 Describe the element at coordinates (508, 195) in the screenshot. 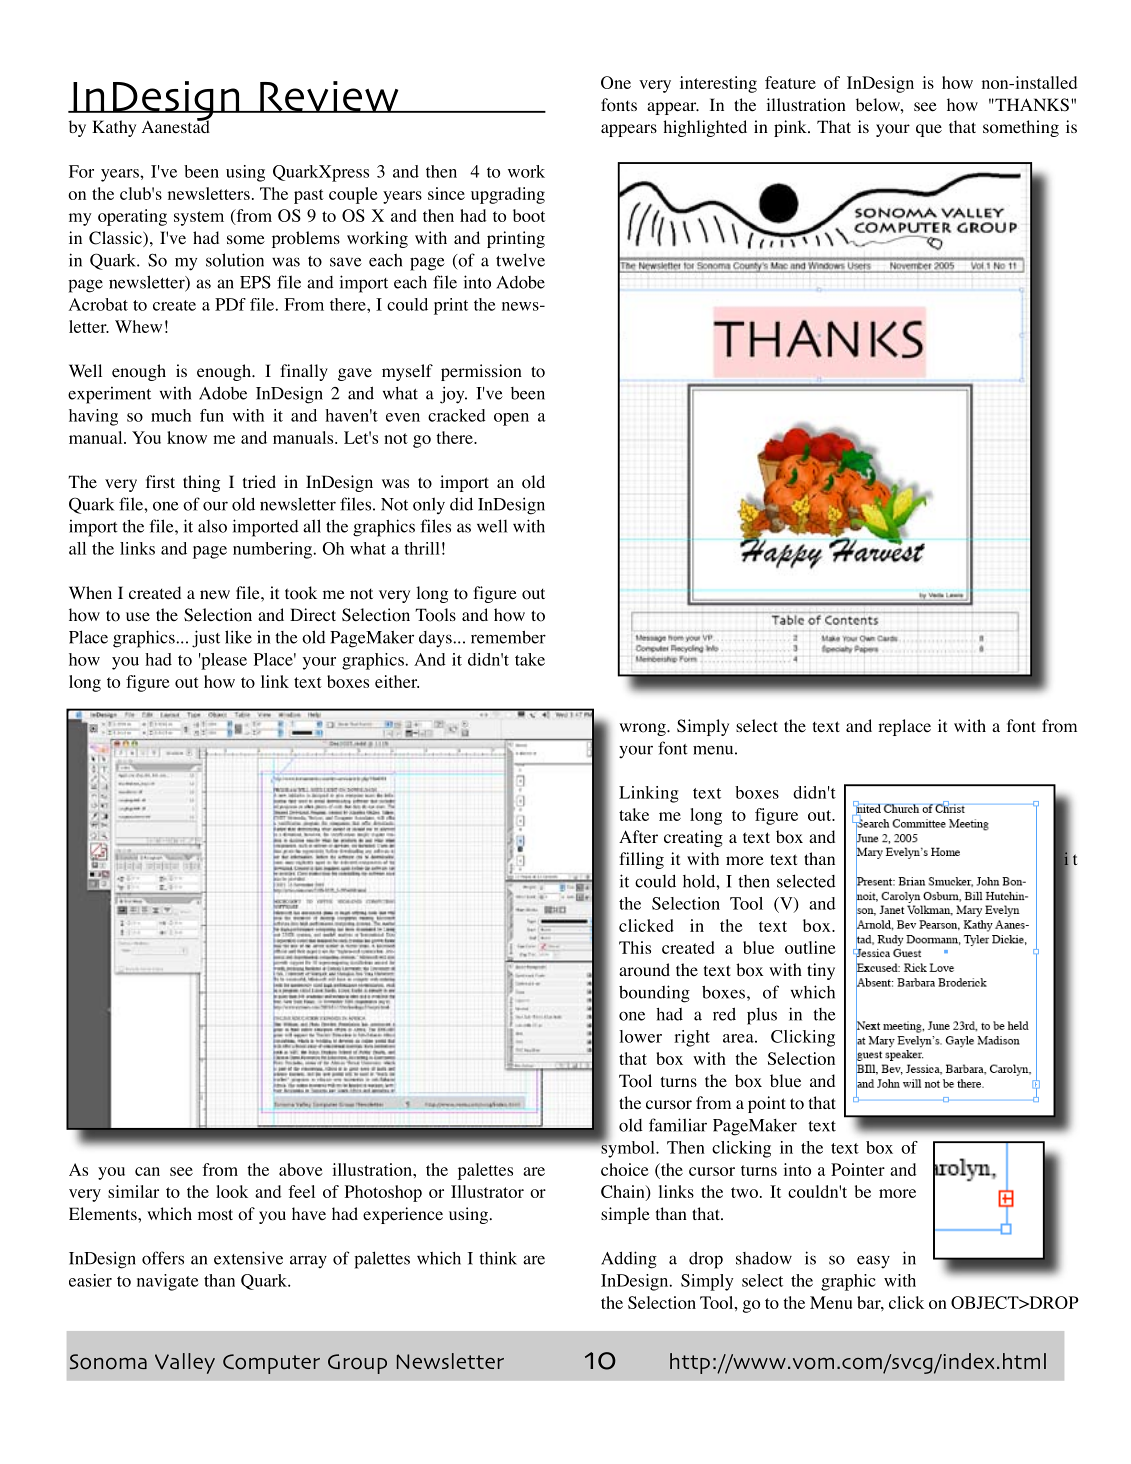

I see `upgrading` at that location.
